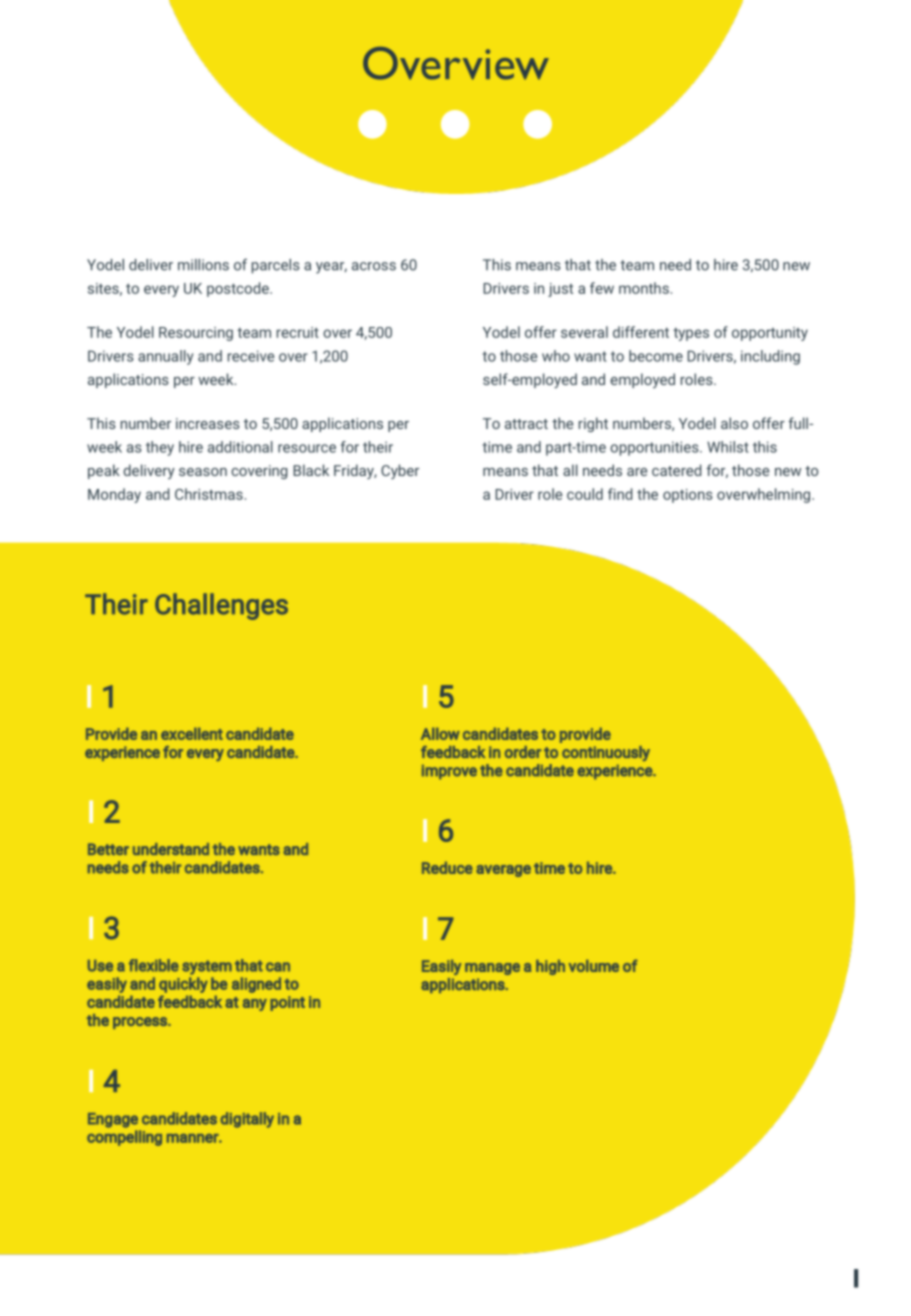  Describe the element at coordinates (287, 1003) in the screenshot. I see `point` at that location.
